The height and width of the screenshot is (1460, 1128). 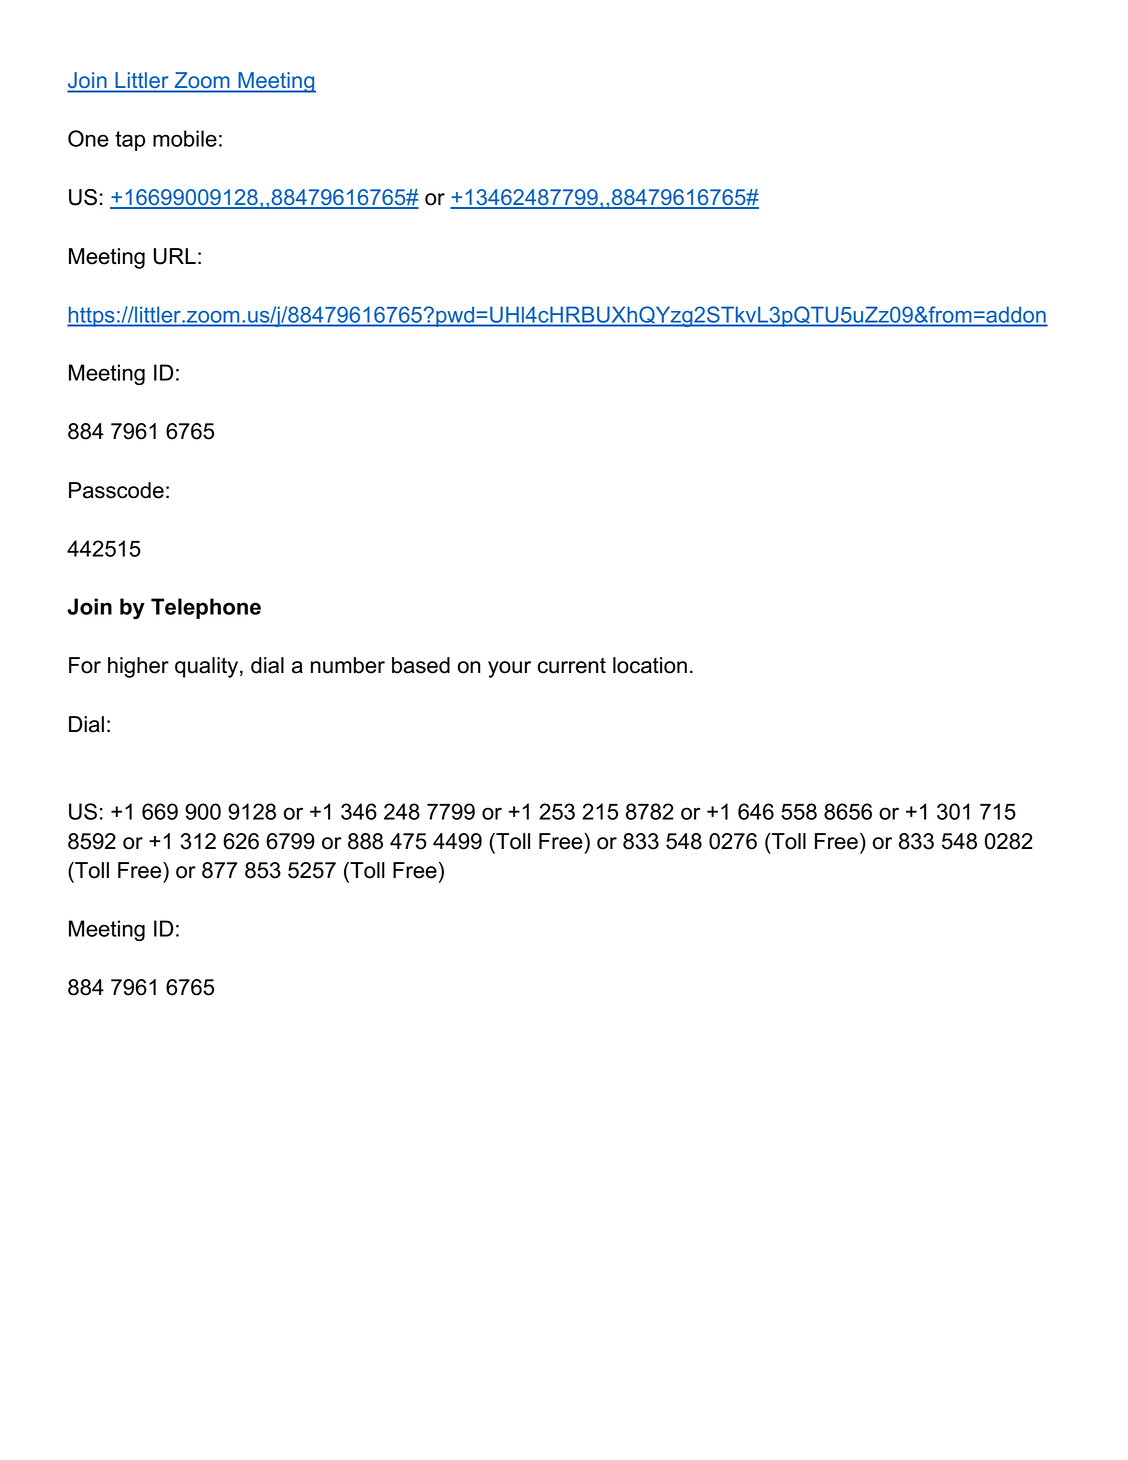 I want to click on location, so click(x=650, y=665).
